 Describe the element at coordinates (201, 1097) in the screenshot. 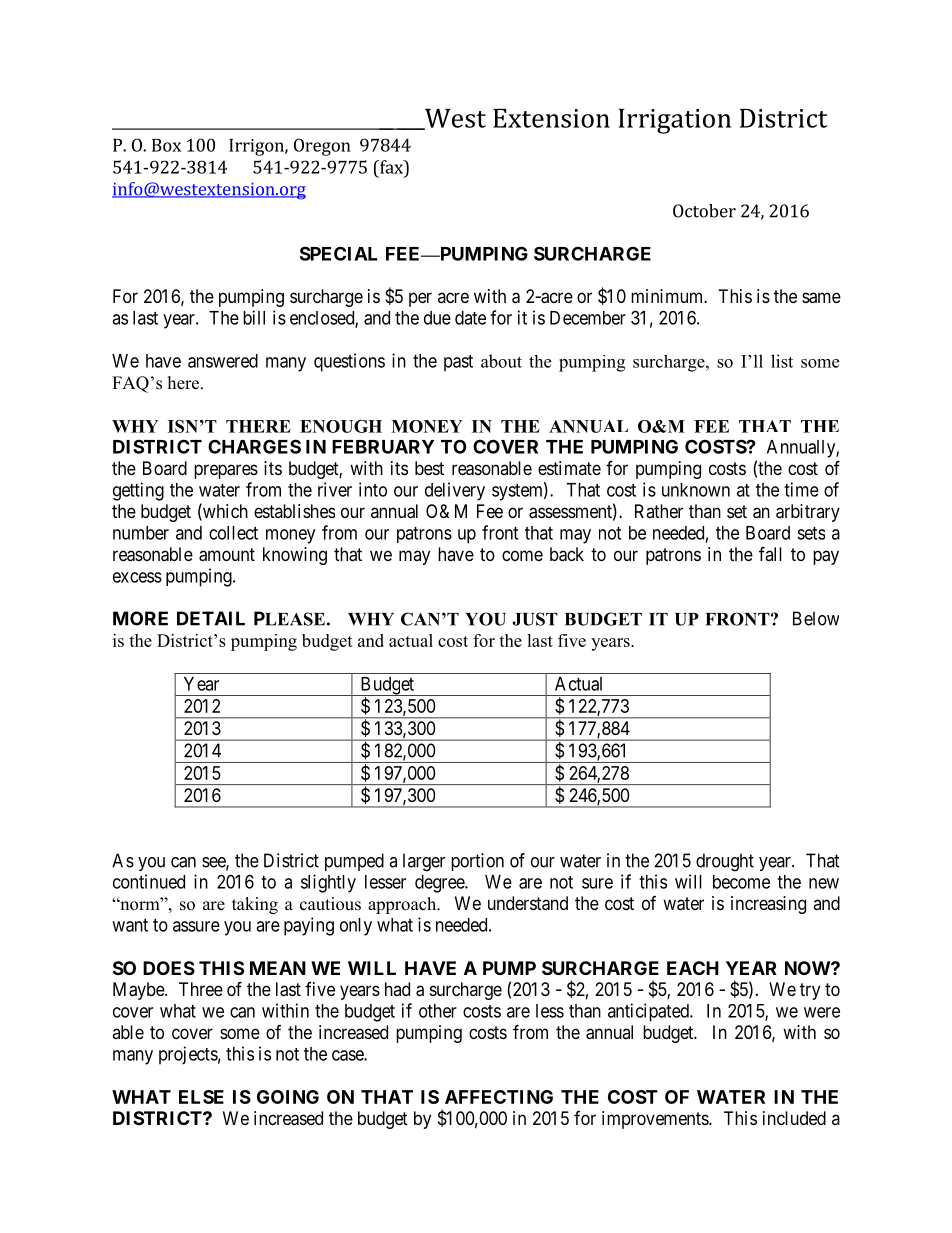

I see `ELSE` at that location.
